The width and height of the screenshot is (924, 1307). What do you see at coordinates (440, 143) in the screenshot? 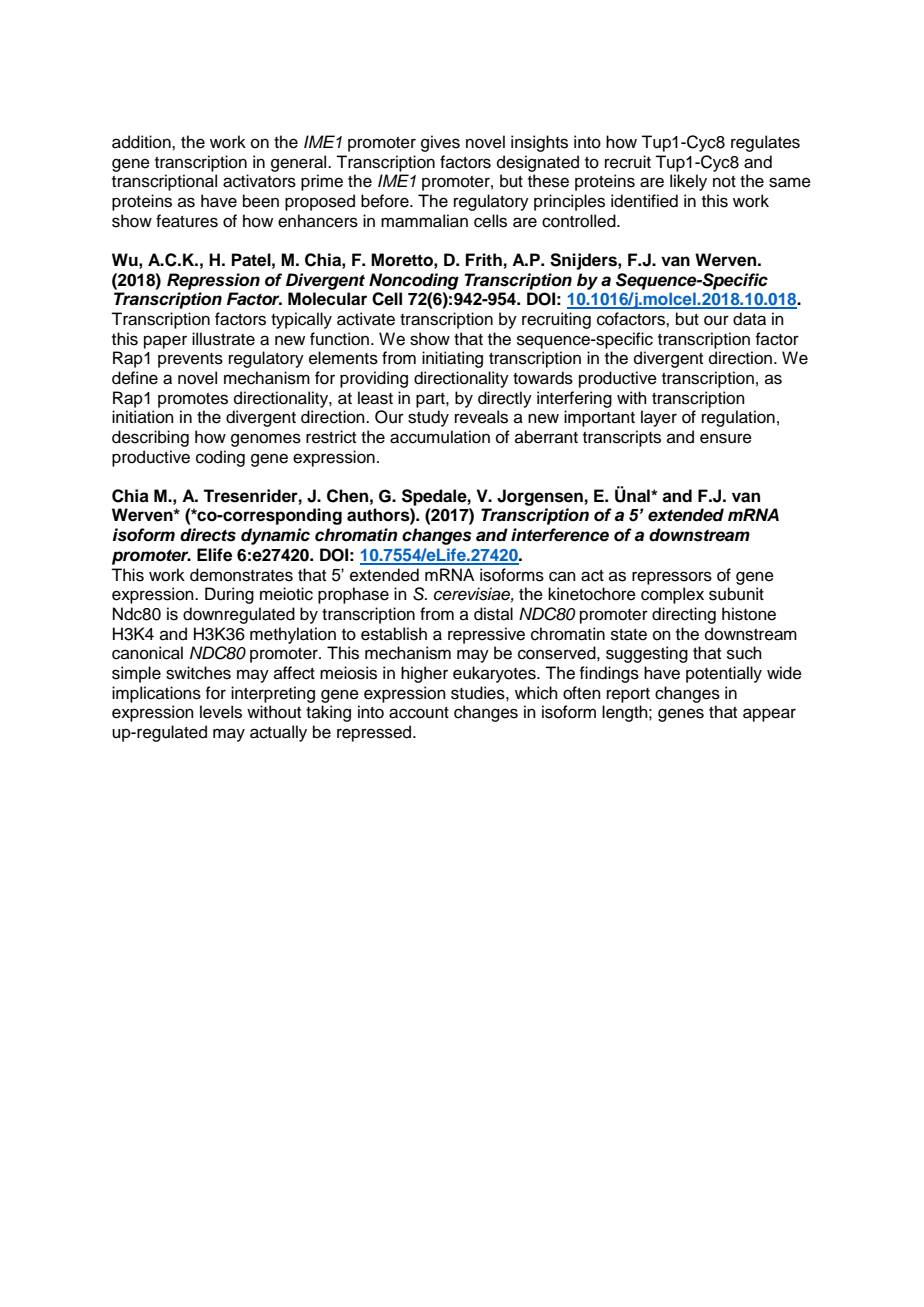
I see `gives` at bounding box center [440, 143].
